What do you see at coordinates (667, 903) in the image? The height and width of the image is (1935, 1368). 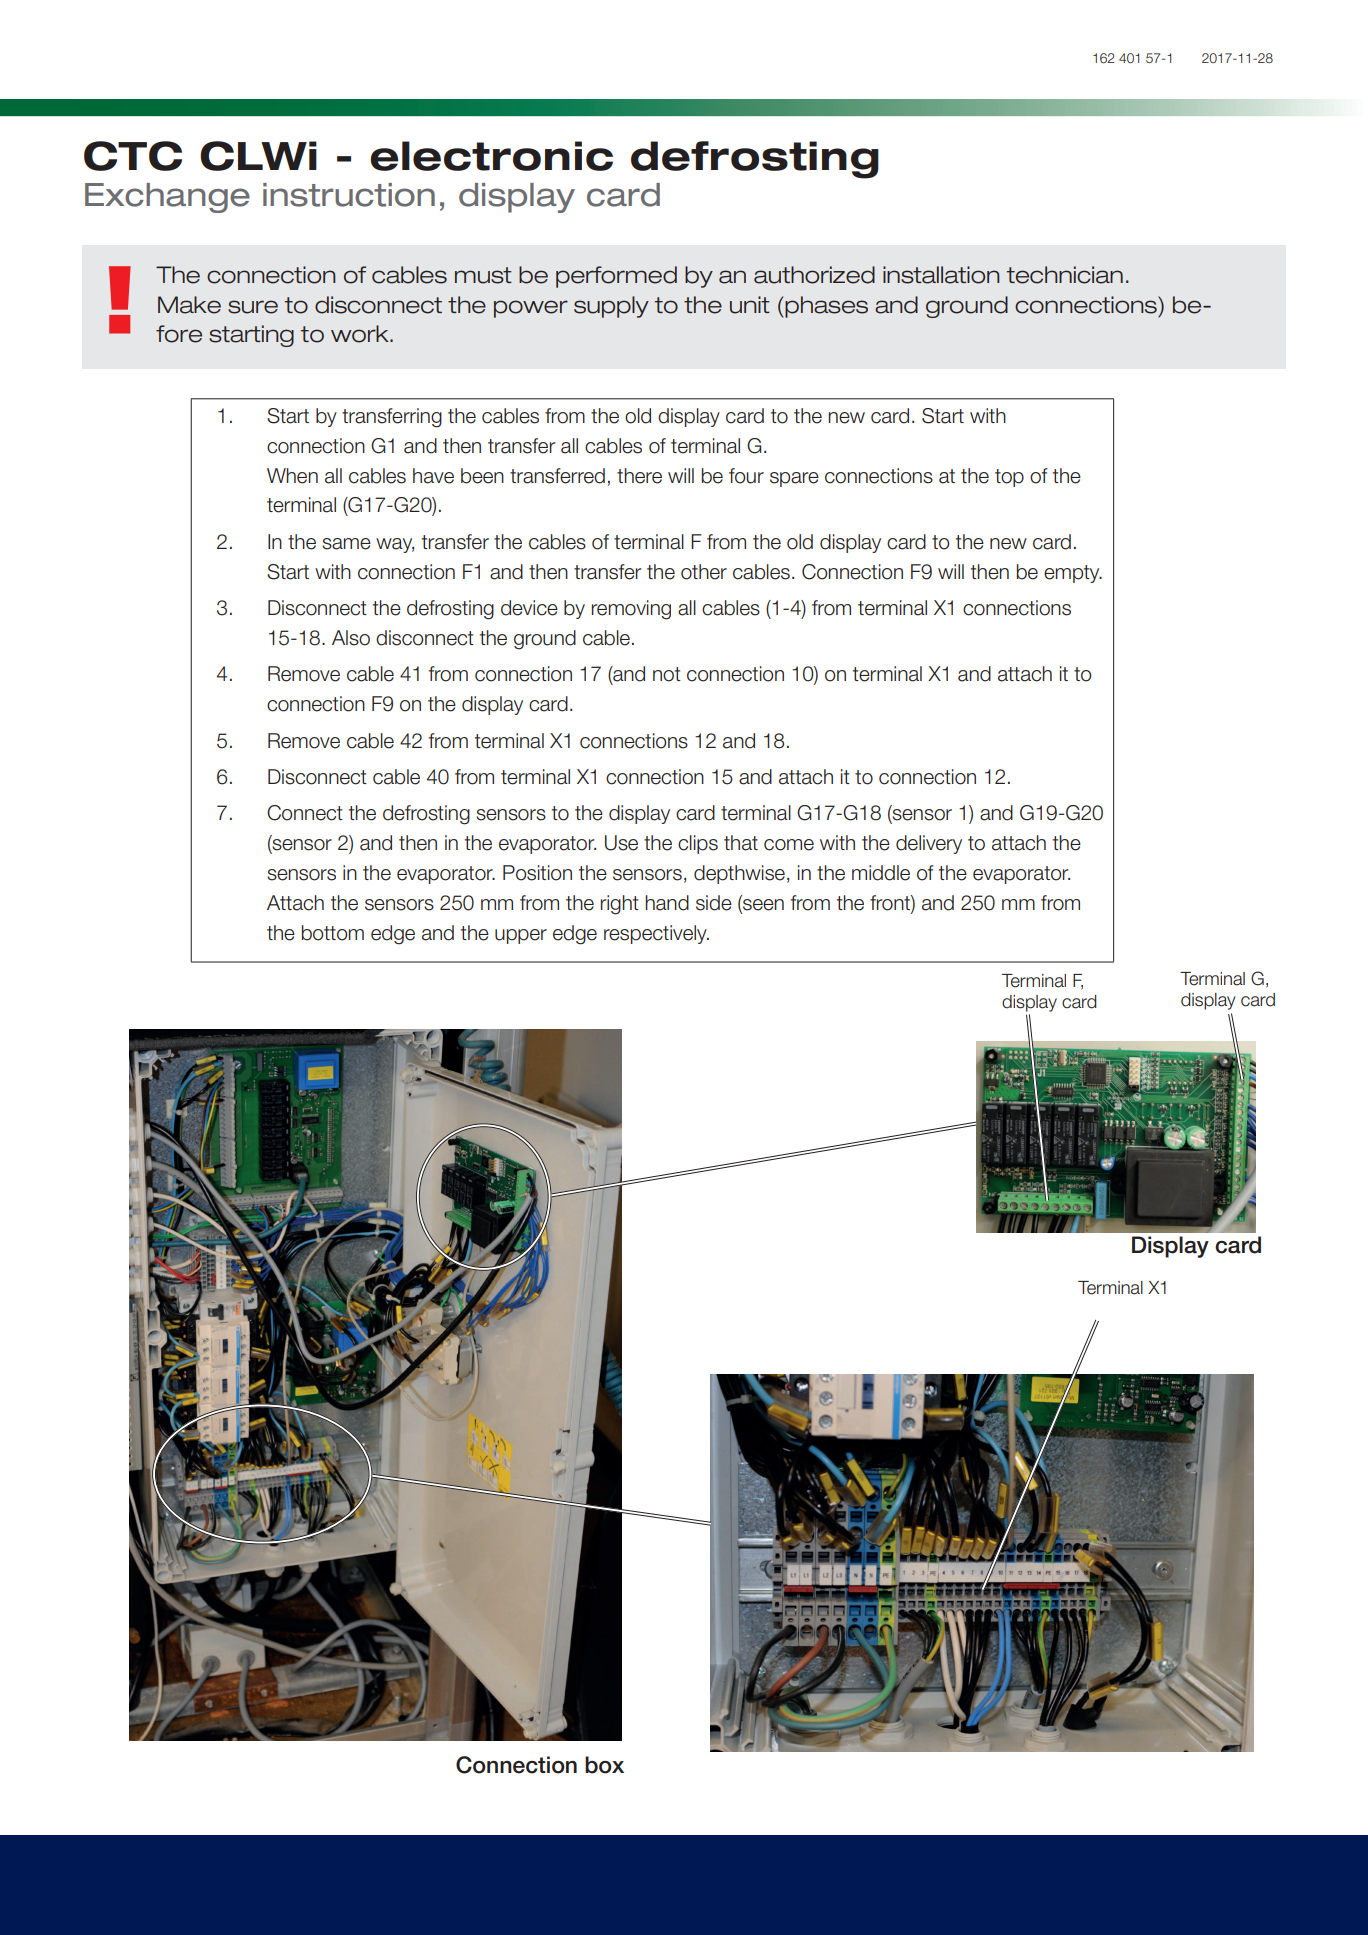 I see `hand` at bounding box center [667, 903].
